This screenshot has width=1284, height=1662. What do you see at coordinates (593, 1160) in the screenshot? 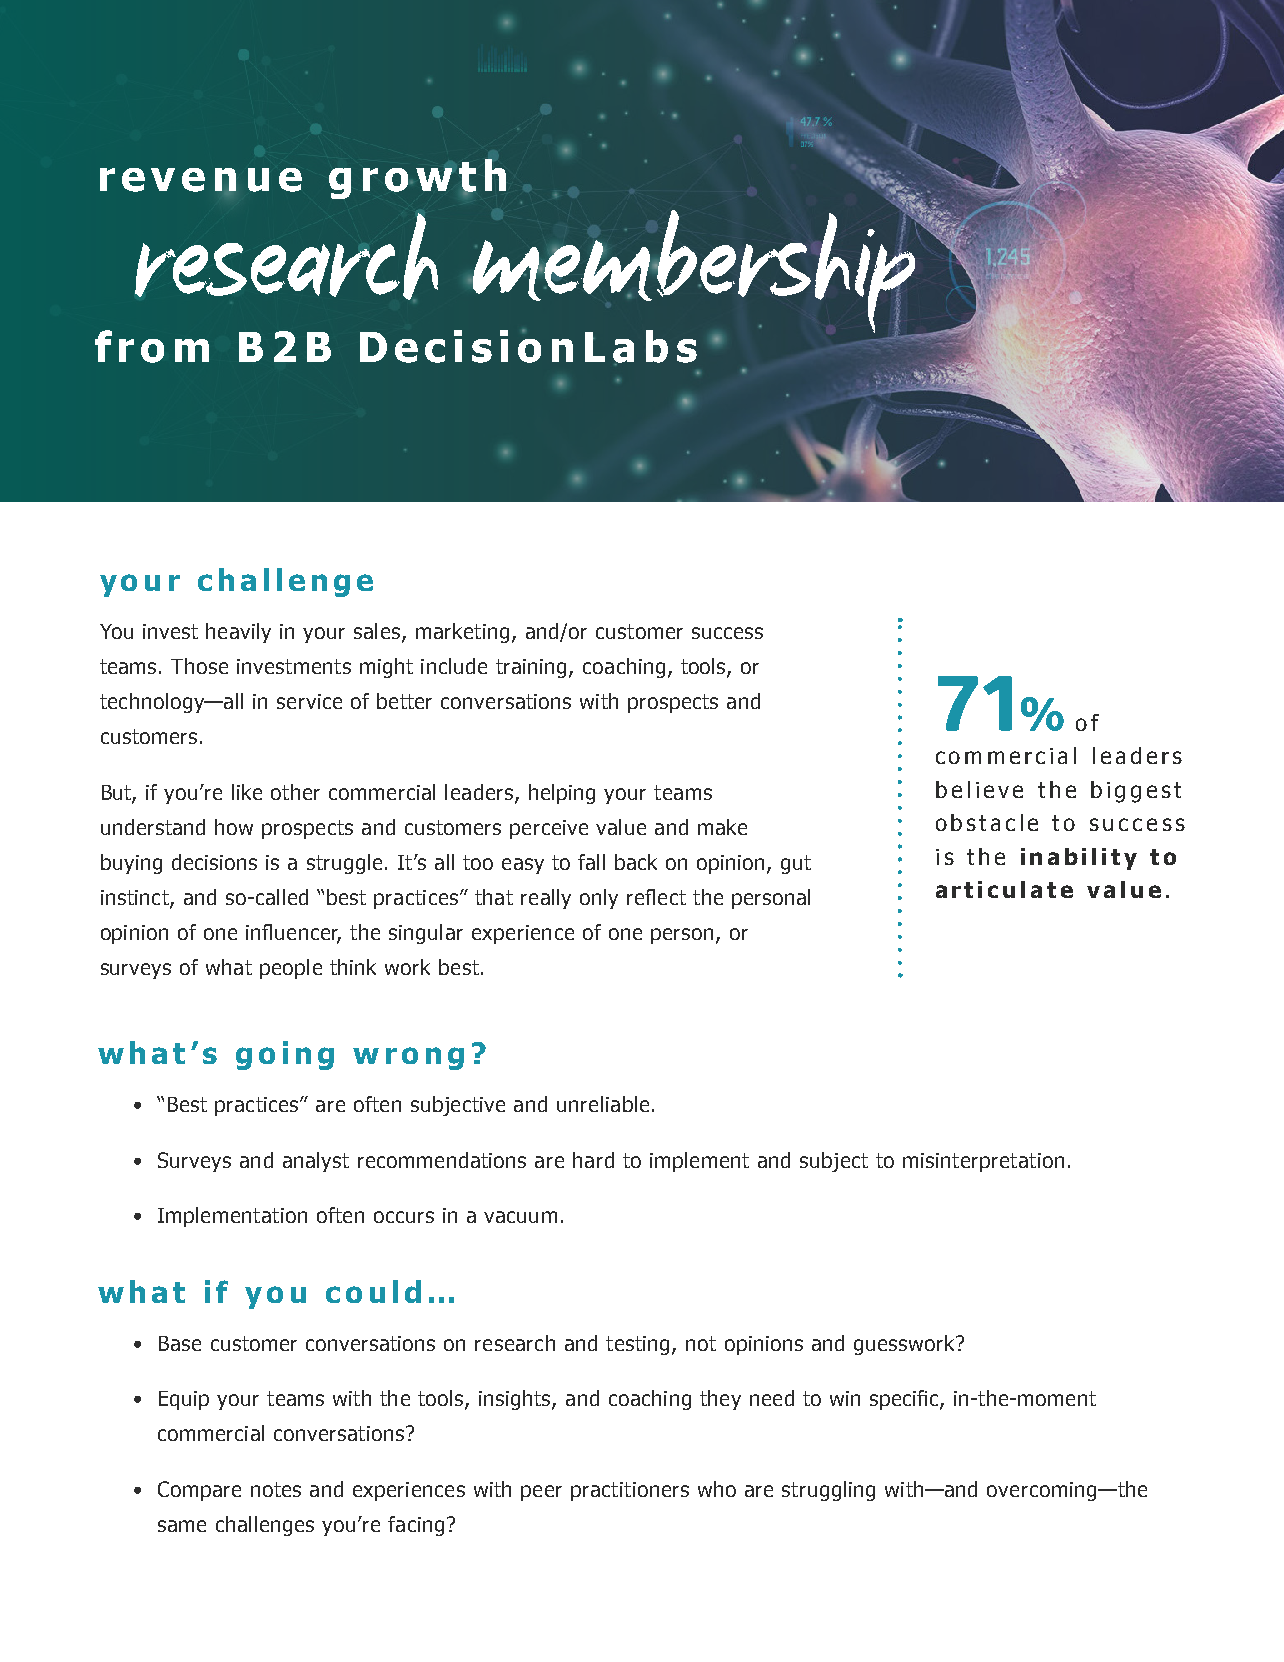
I see `hard` at bounding box center [593, 1160].
